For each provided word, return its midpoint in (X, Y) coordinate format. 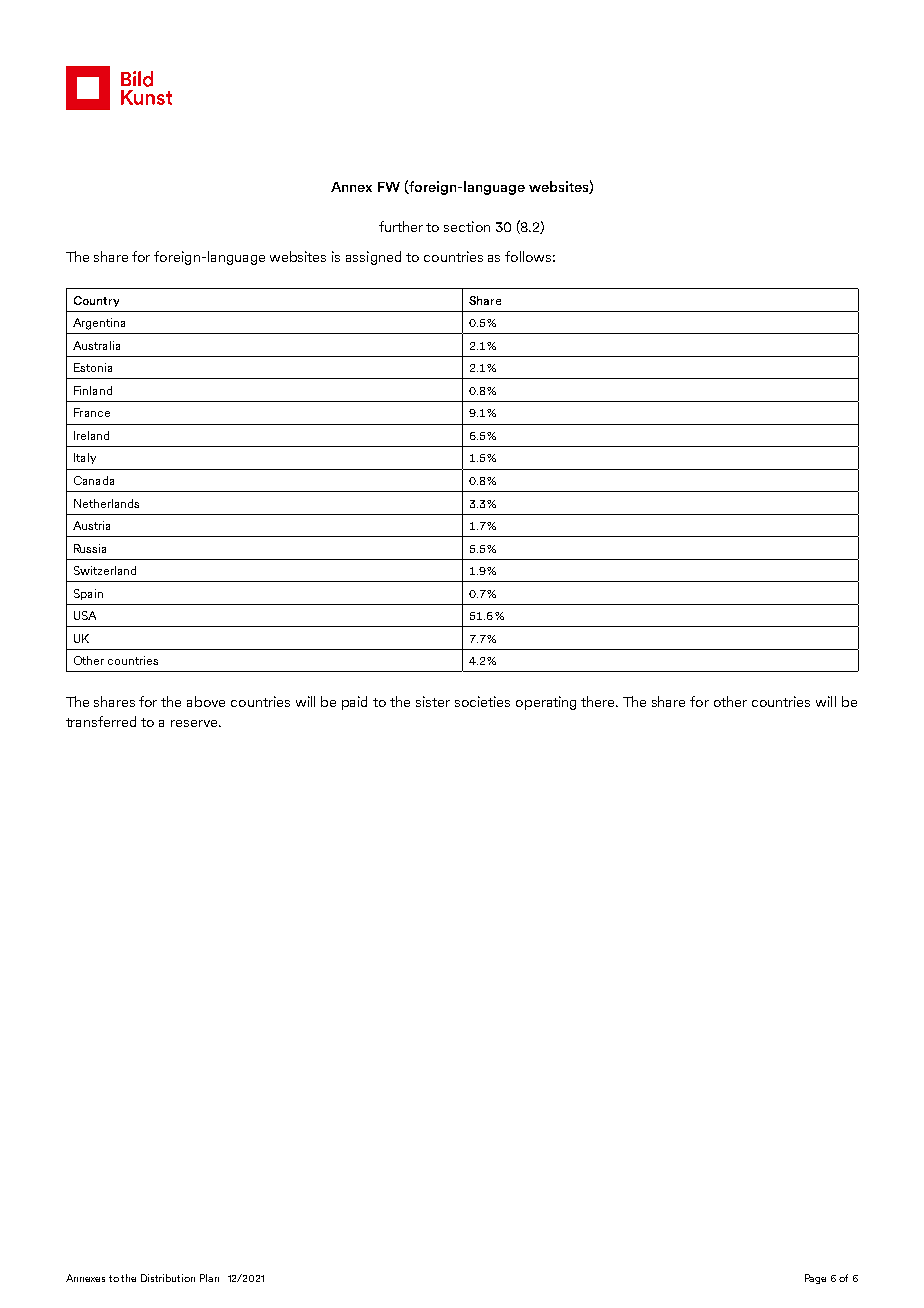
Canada (94, 480)
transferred (101, 721)
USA (85, 615)
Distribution (168, 1278)
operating (546, 703)
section (467, 226)
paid (354, 703)
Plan (209, 1278)
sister (433, 701)
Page (815, 1279)
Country (96, 301)
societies (482, 701)
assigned (373, 258)
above (206, 701)
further (401, 226)
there (599, 701)
